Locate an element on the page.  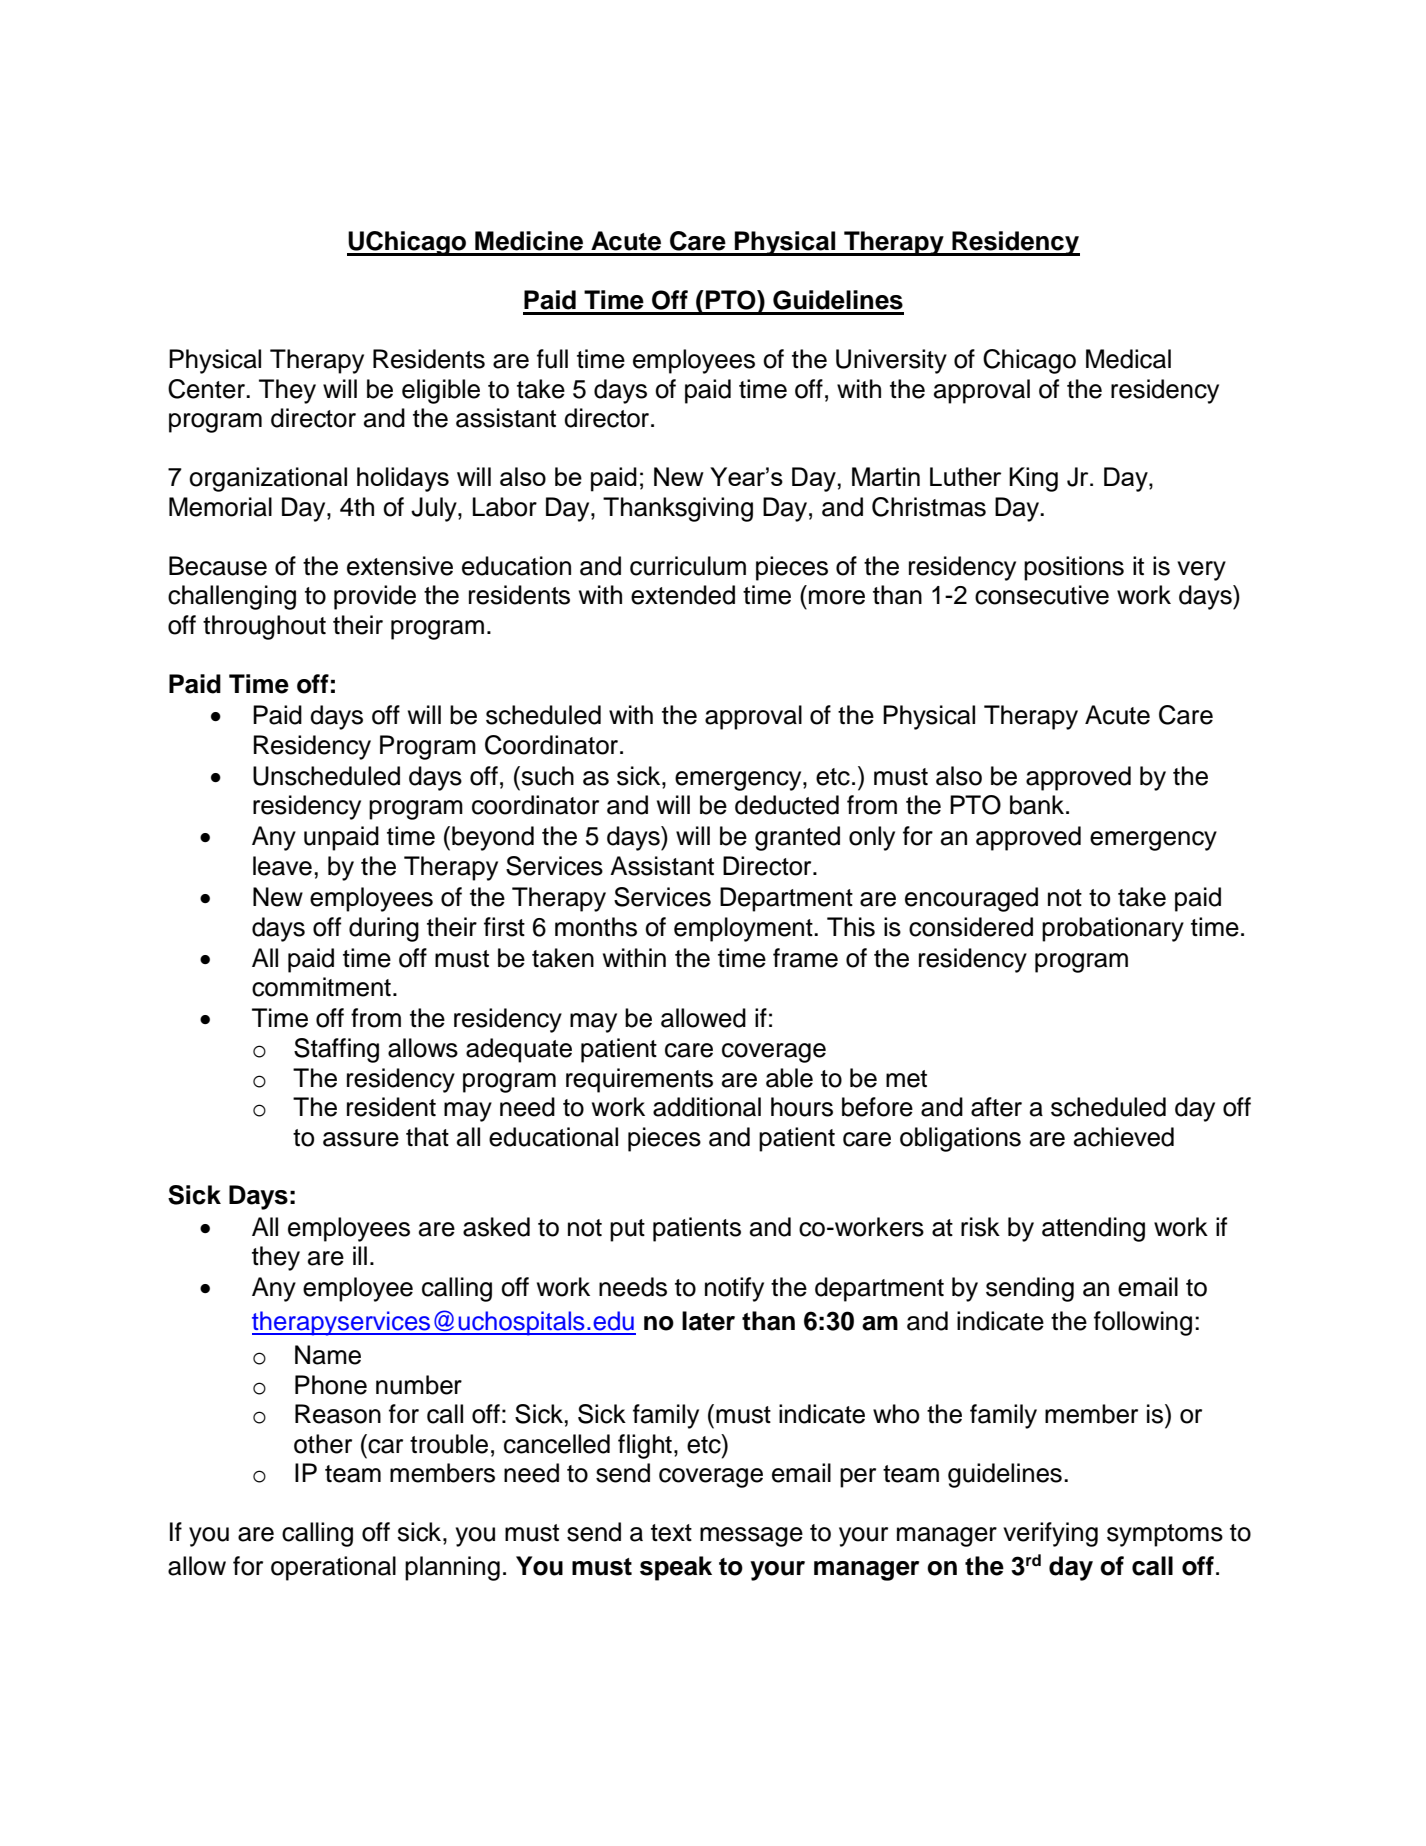
verifying is located at coordinates (1050, 1534).
